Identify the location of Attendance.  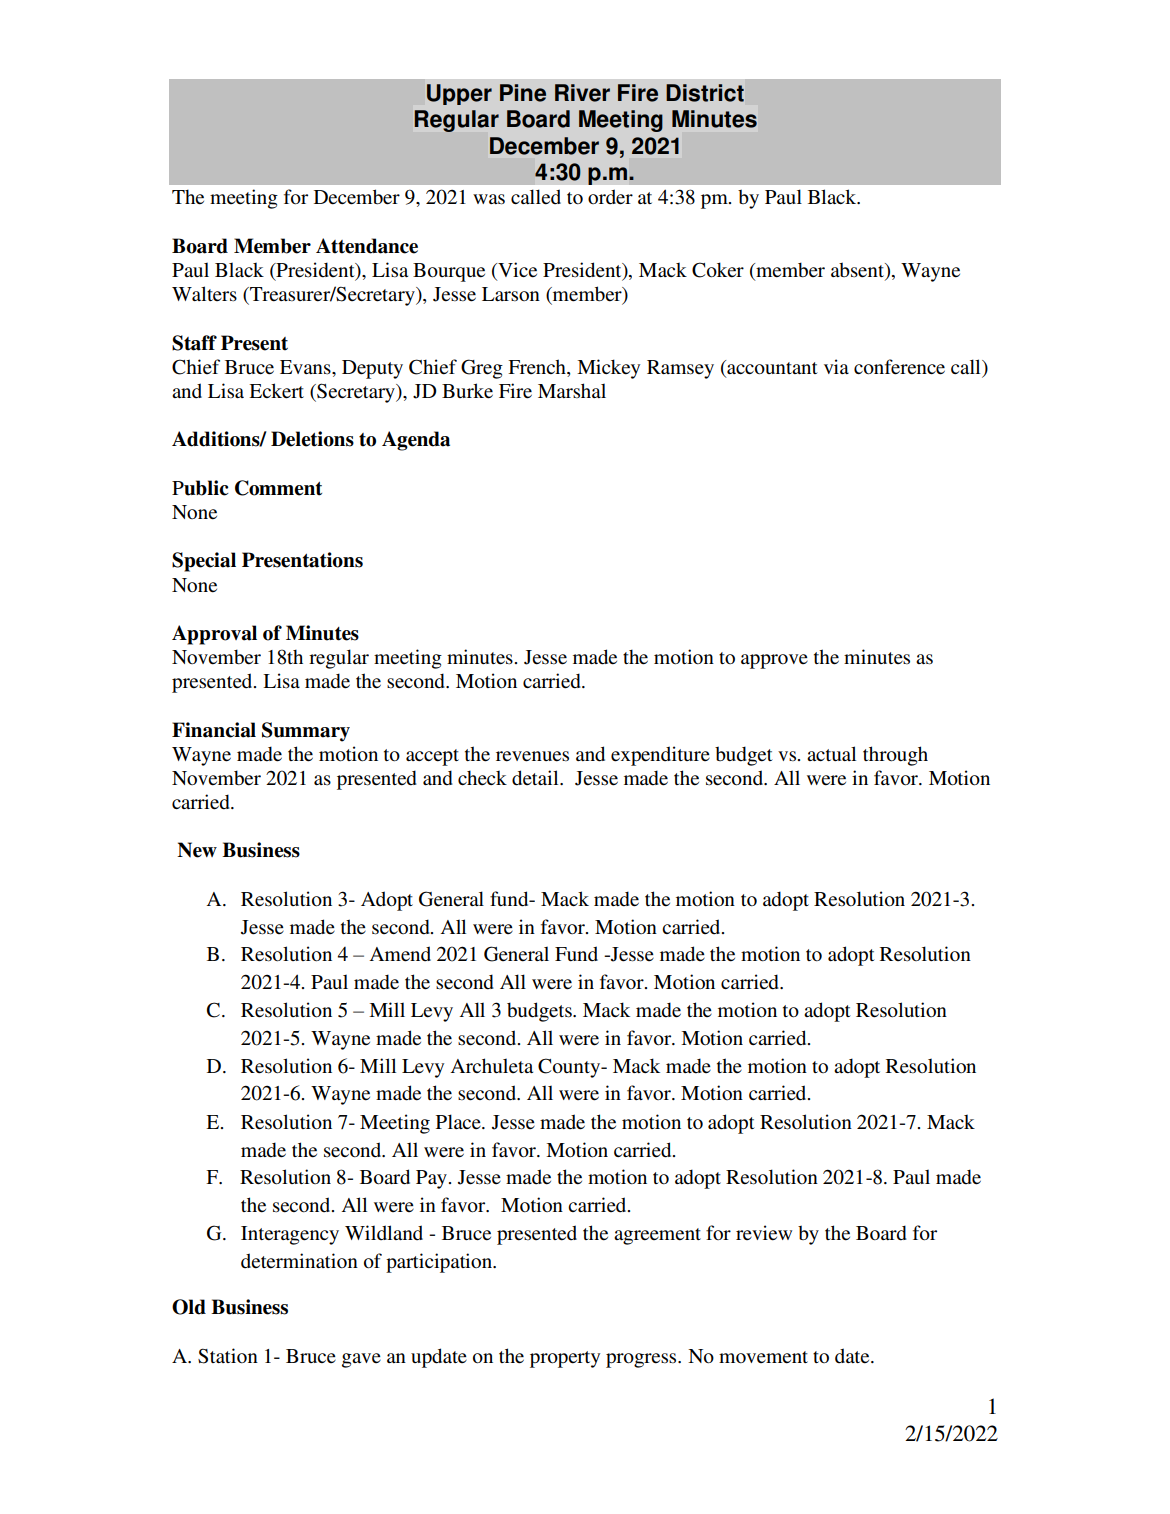
(367, 246).
